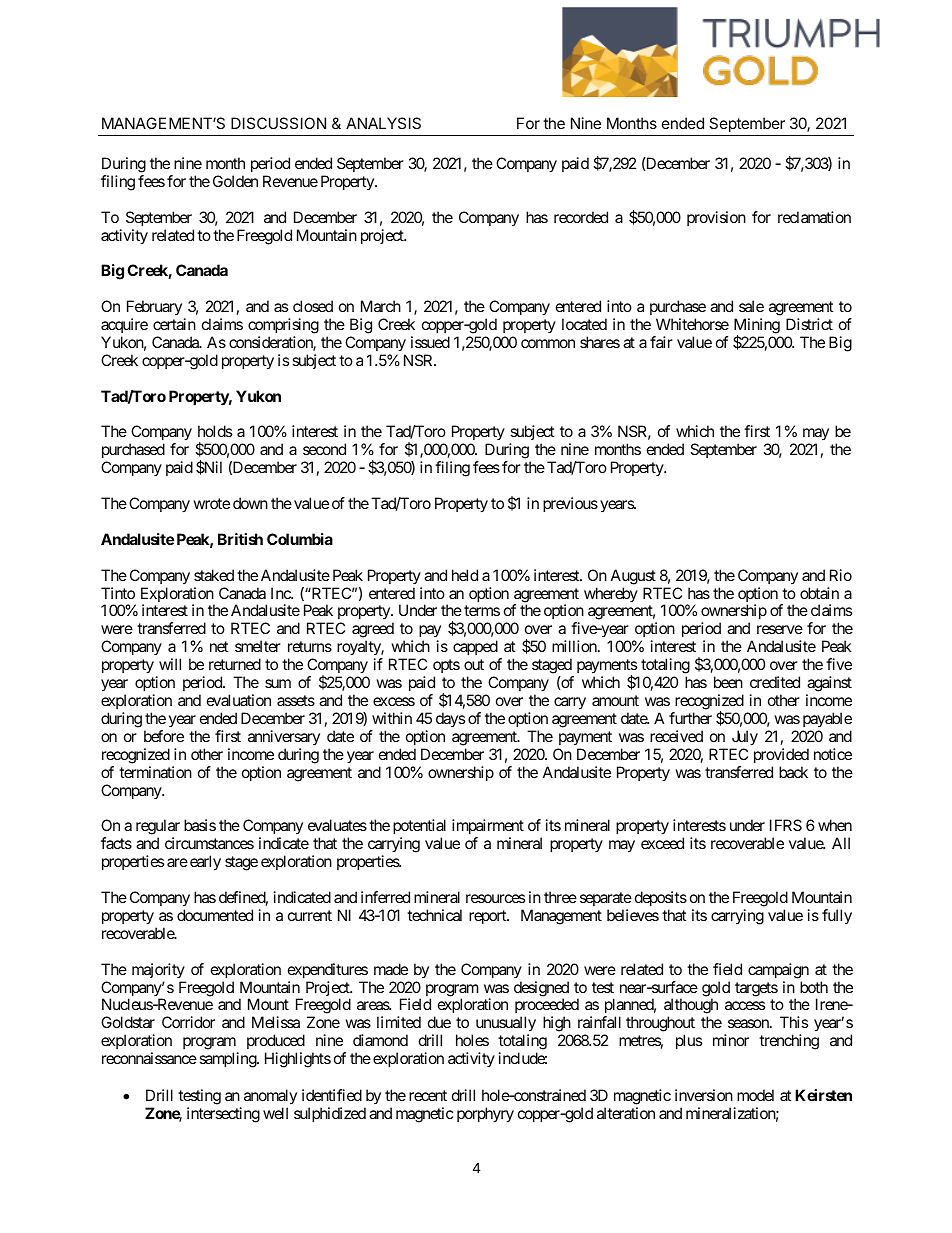 This screenshot has height=1233, width=952. I want to click on model, so click(755, 1095).
